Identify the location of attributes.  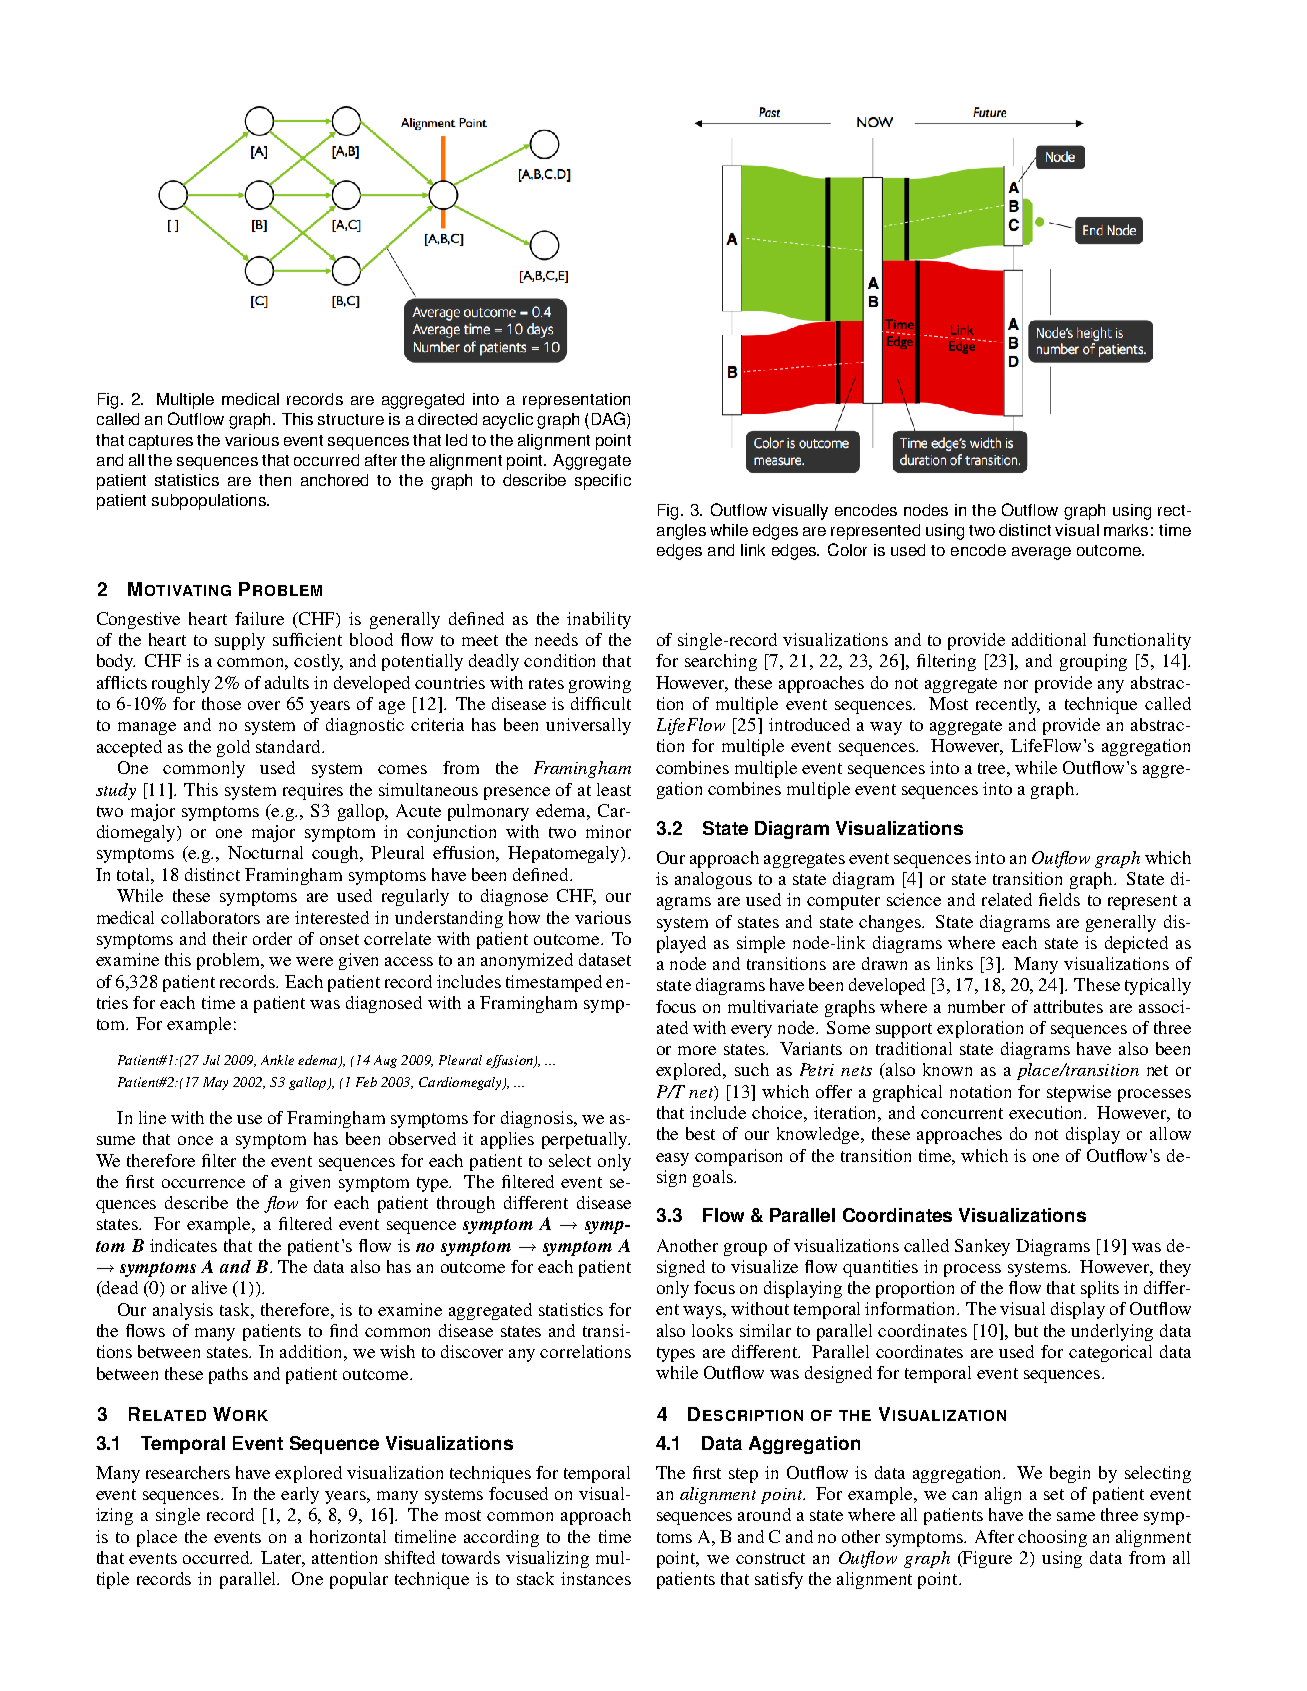
(1068, 1006).
